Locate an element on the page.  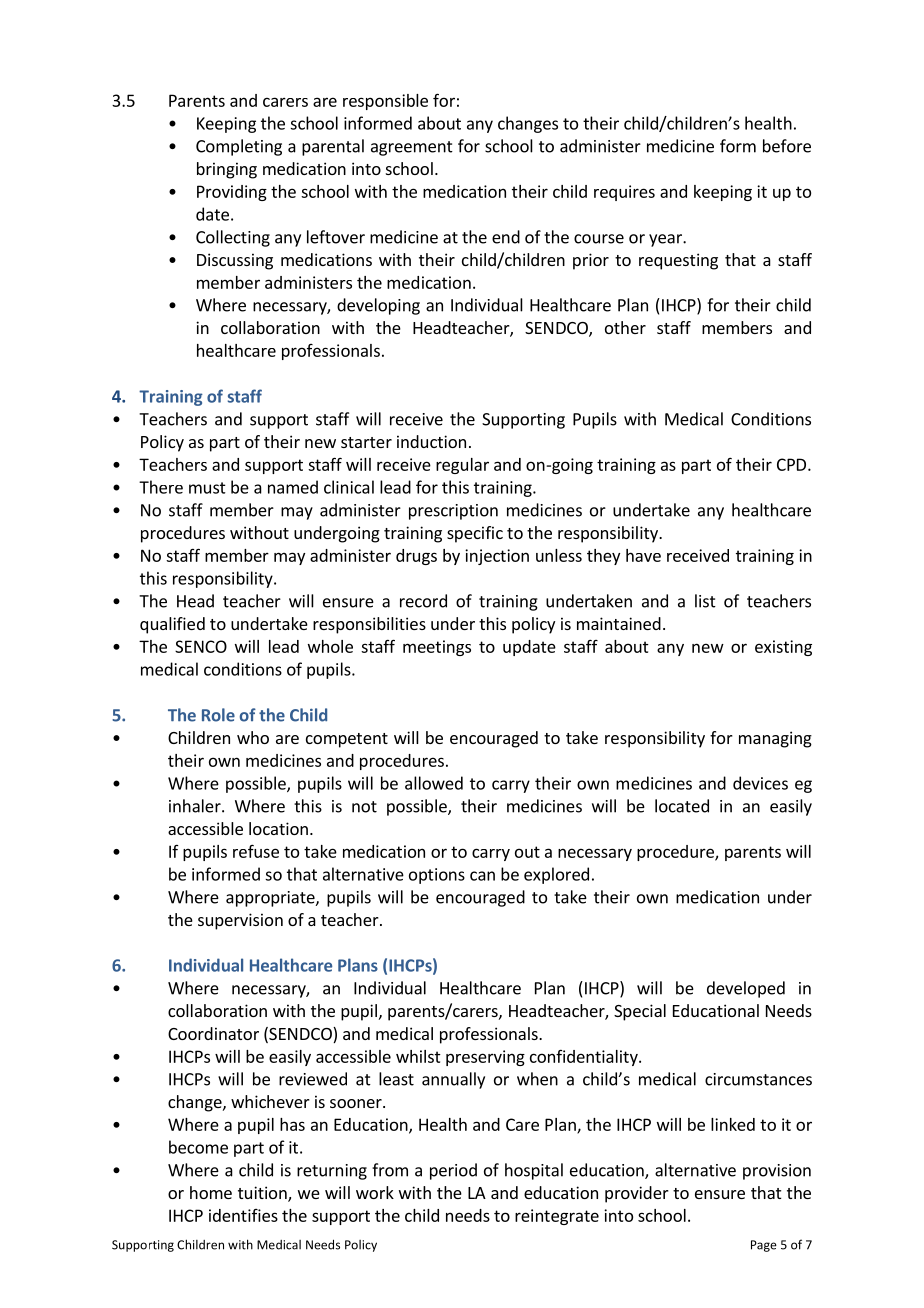
identifies is located at coordinates (243, 1215).
